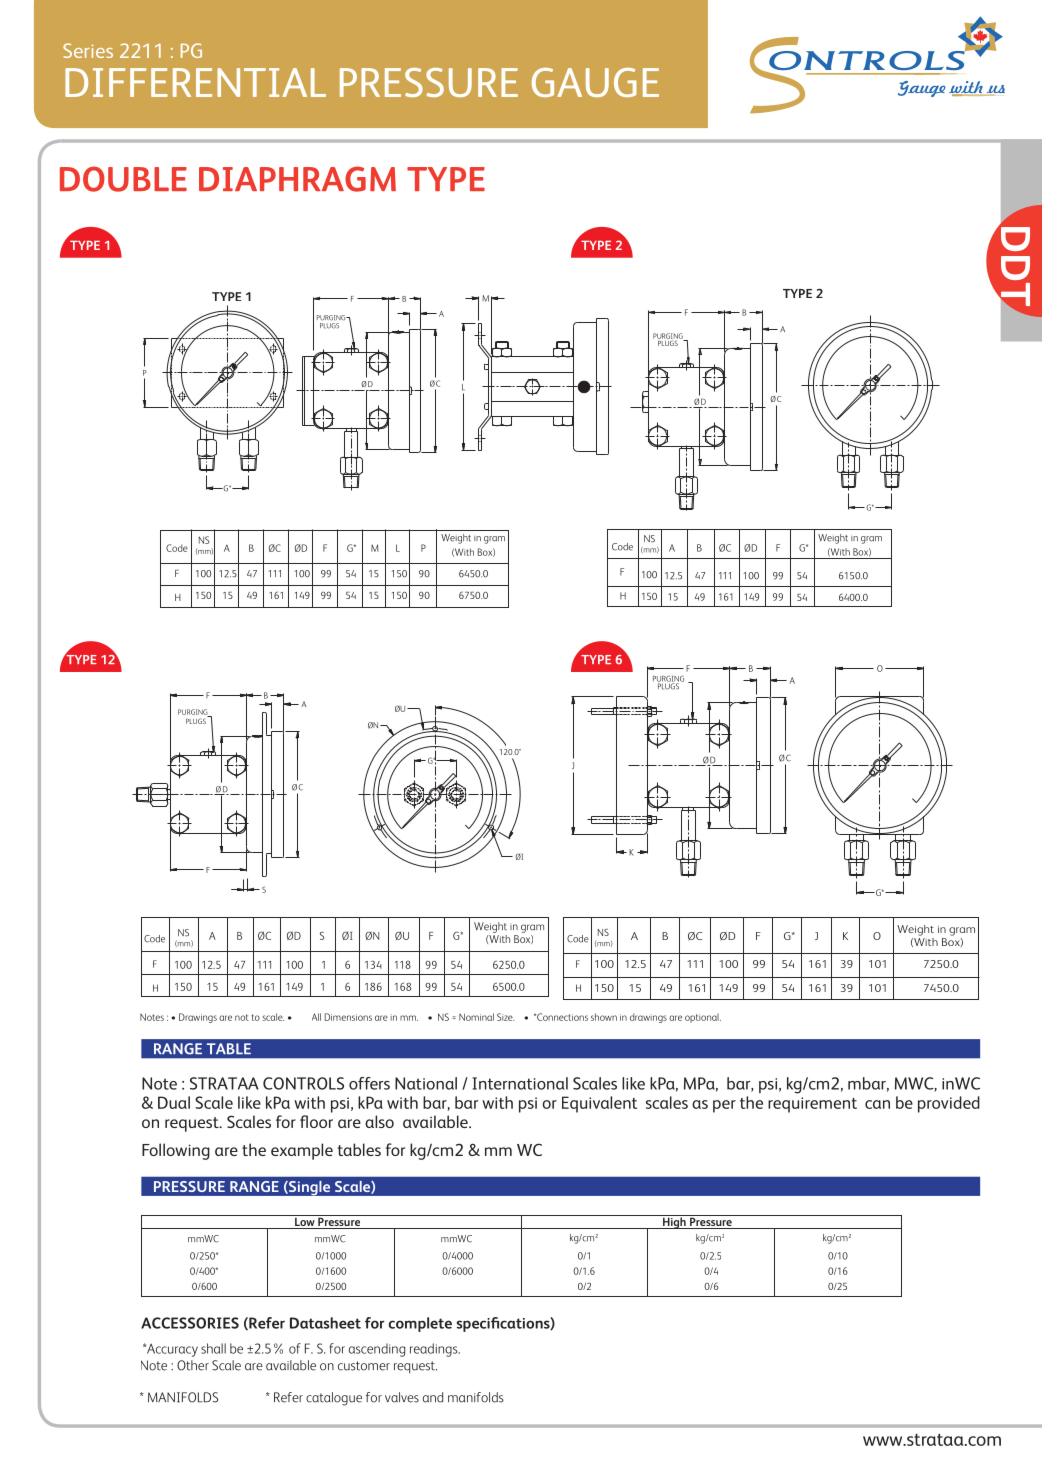 This screenshot has width=1042, height=1474. What do you see at coordinates (703, 1018) in the screenshot?
I see `optional` at bounding box center [703, 1018].
